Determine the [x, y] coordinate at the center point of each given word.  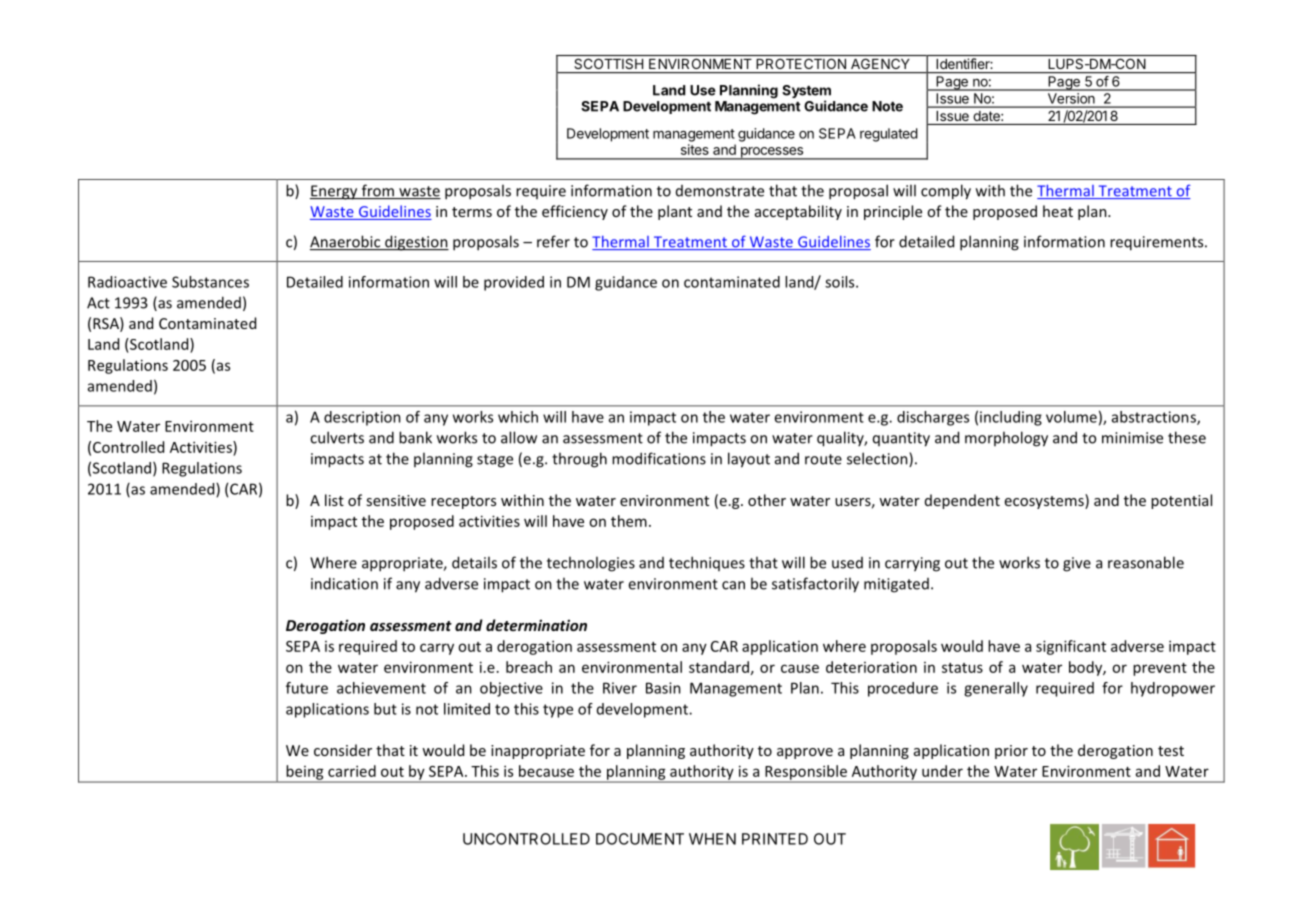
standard [719, 667]
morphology [1006, 439]
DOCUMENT [640, 839]
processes [772, 153]
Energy [335, 192]
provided [514, 283]
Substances [210, 282]
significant [1071, 647]
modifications [659, 458]
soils [841, 282]
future [307, 688]
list [334, 500]
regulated [889, 135]
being [305, 773]
